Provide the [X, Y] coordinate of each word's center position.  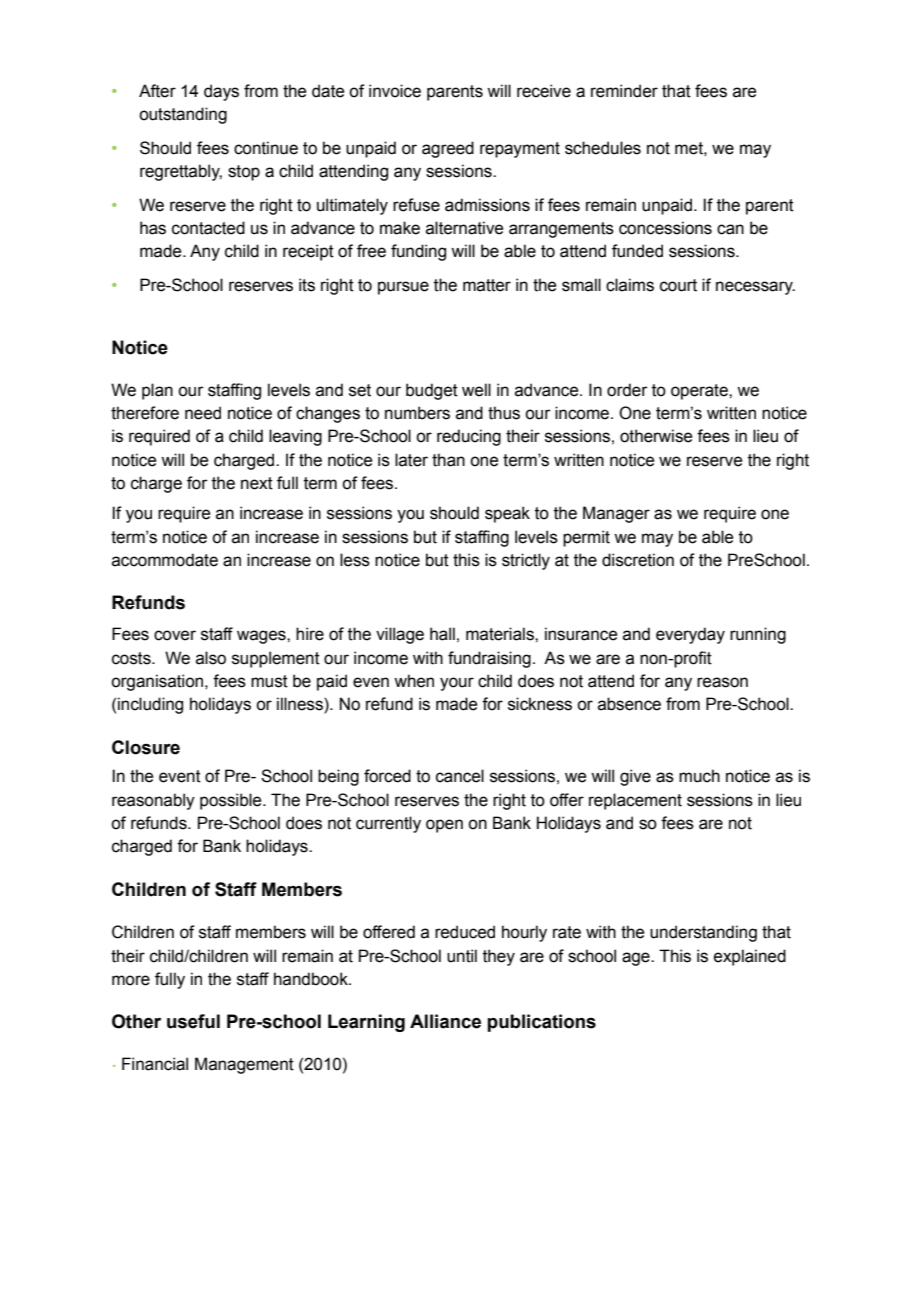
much [699, 776]
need [203, 413]
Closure [146, 747]
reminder [624, 91]
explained [750, 957]
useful [193, 1021]
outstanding [183, 115]
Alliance [445, 1021]
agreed [448, 149]
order [627, 390]
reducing [469, 437]
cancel [460, 776]
